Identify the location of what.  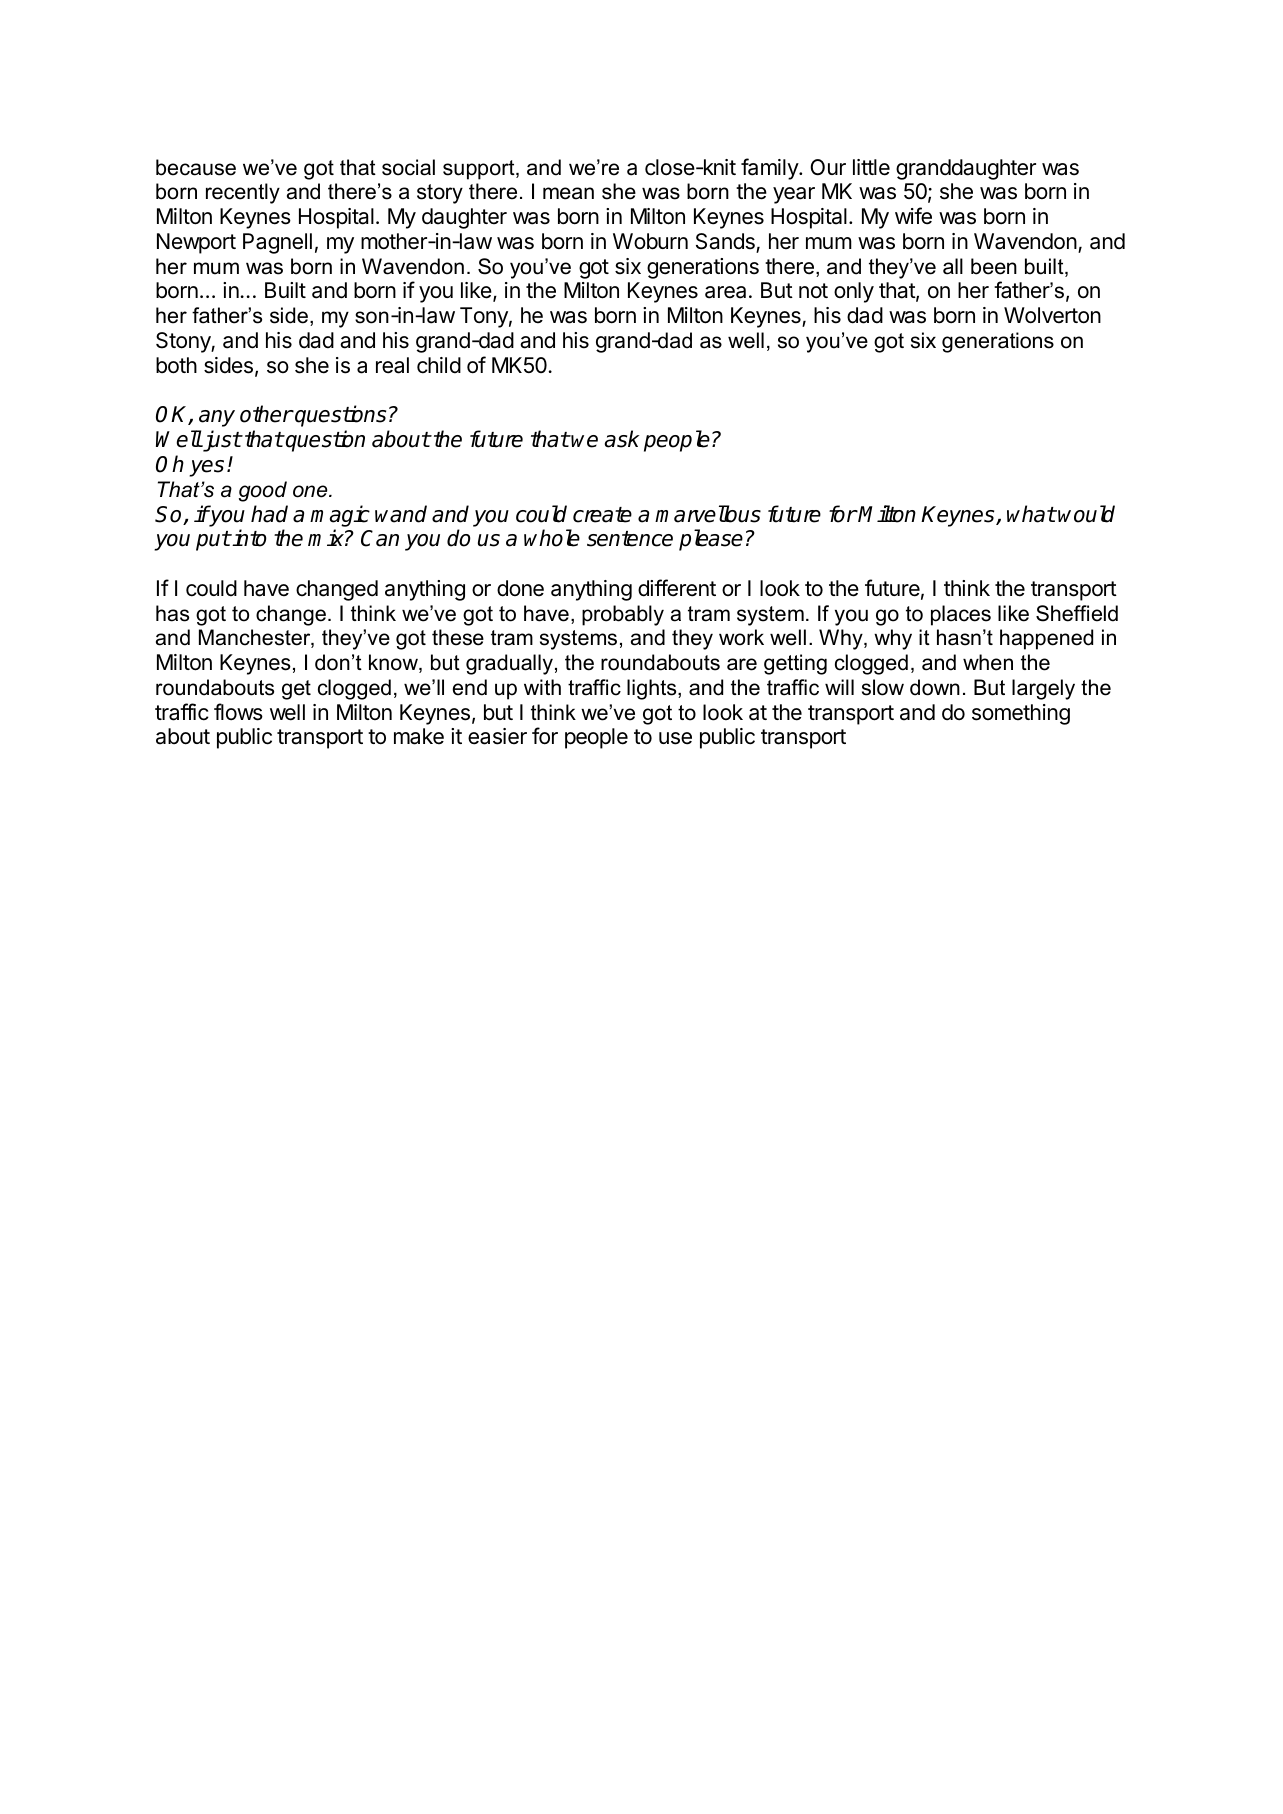
(1031, 514).
